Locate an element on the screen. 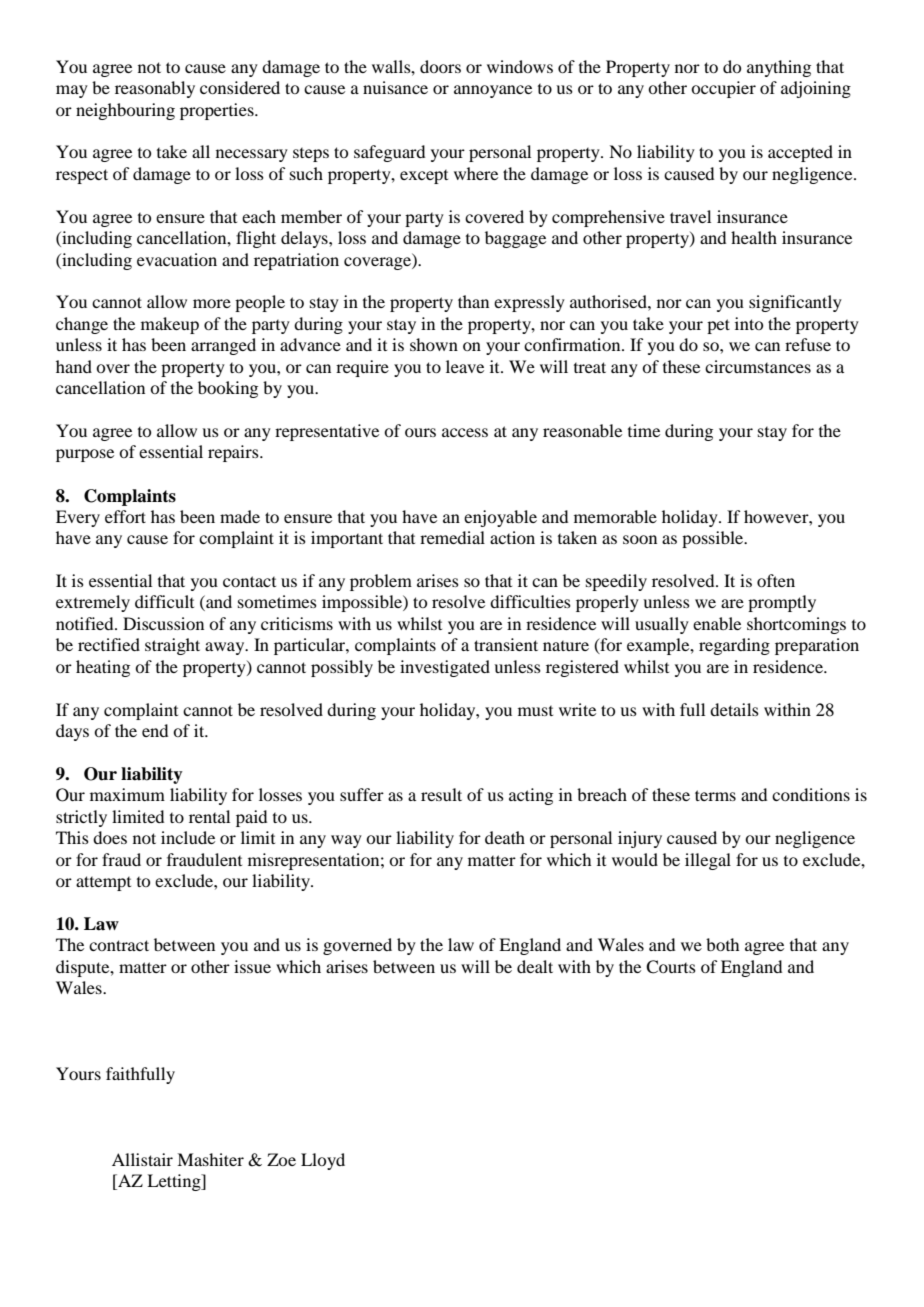 This screenshot has width=924, height=1307. Letting is located at coordinates (175, 1182).
